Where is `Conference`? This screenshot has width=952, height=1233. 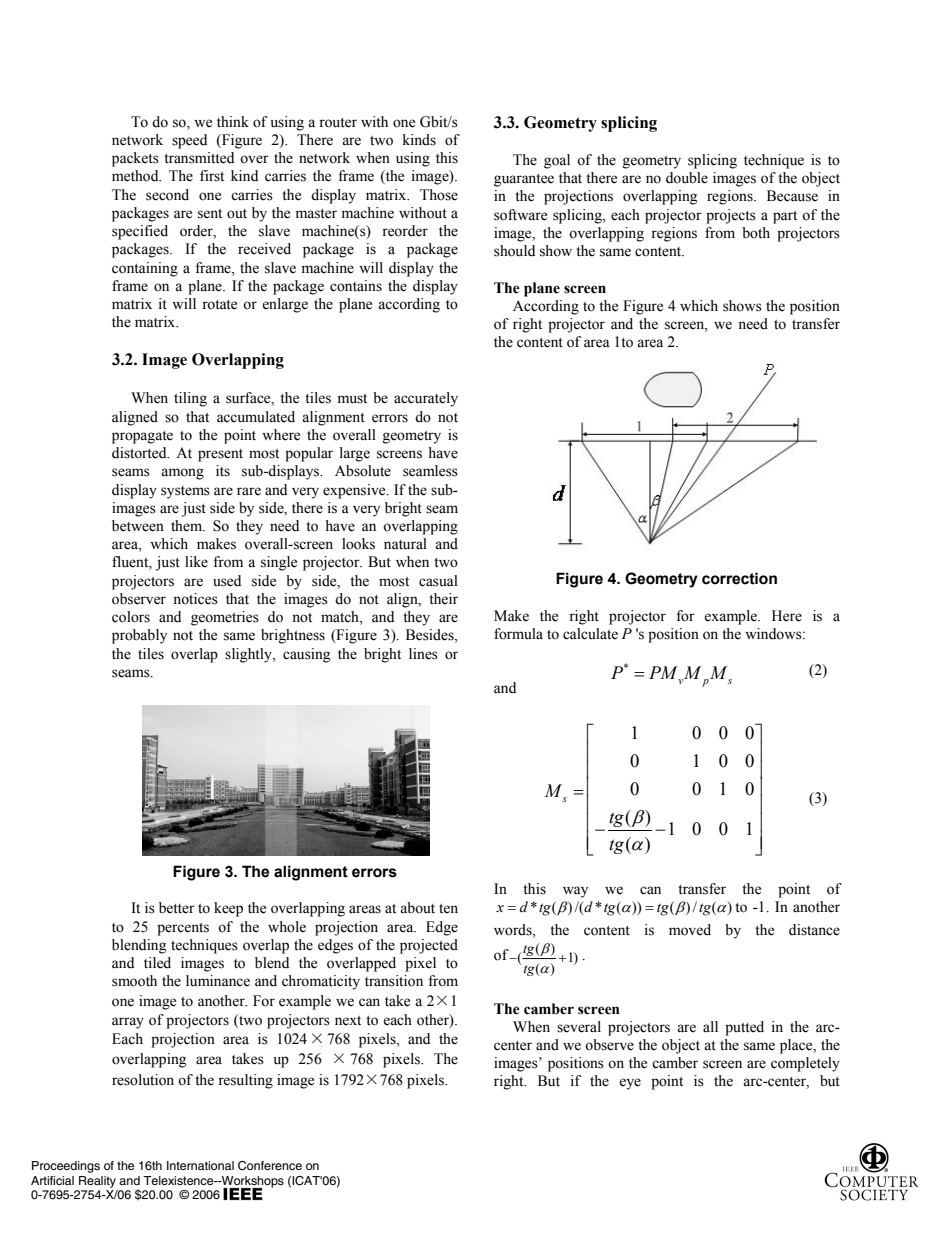 Conference is located at coordinates (270, 1166).
